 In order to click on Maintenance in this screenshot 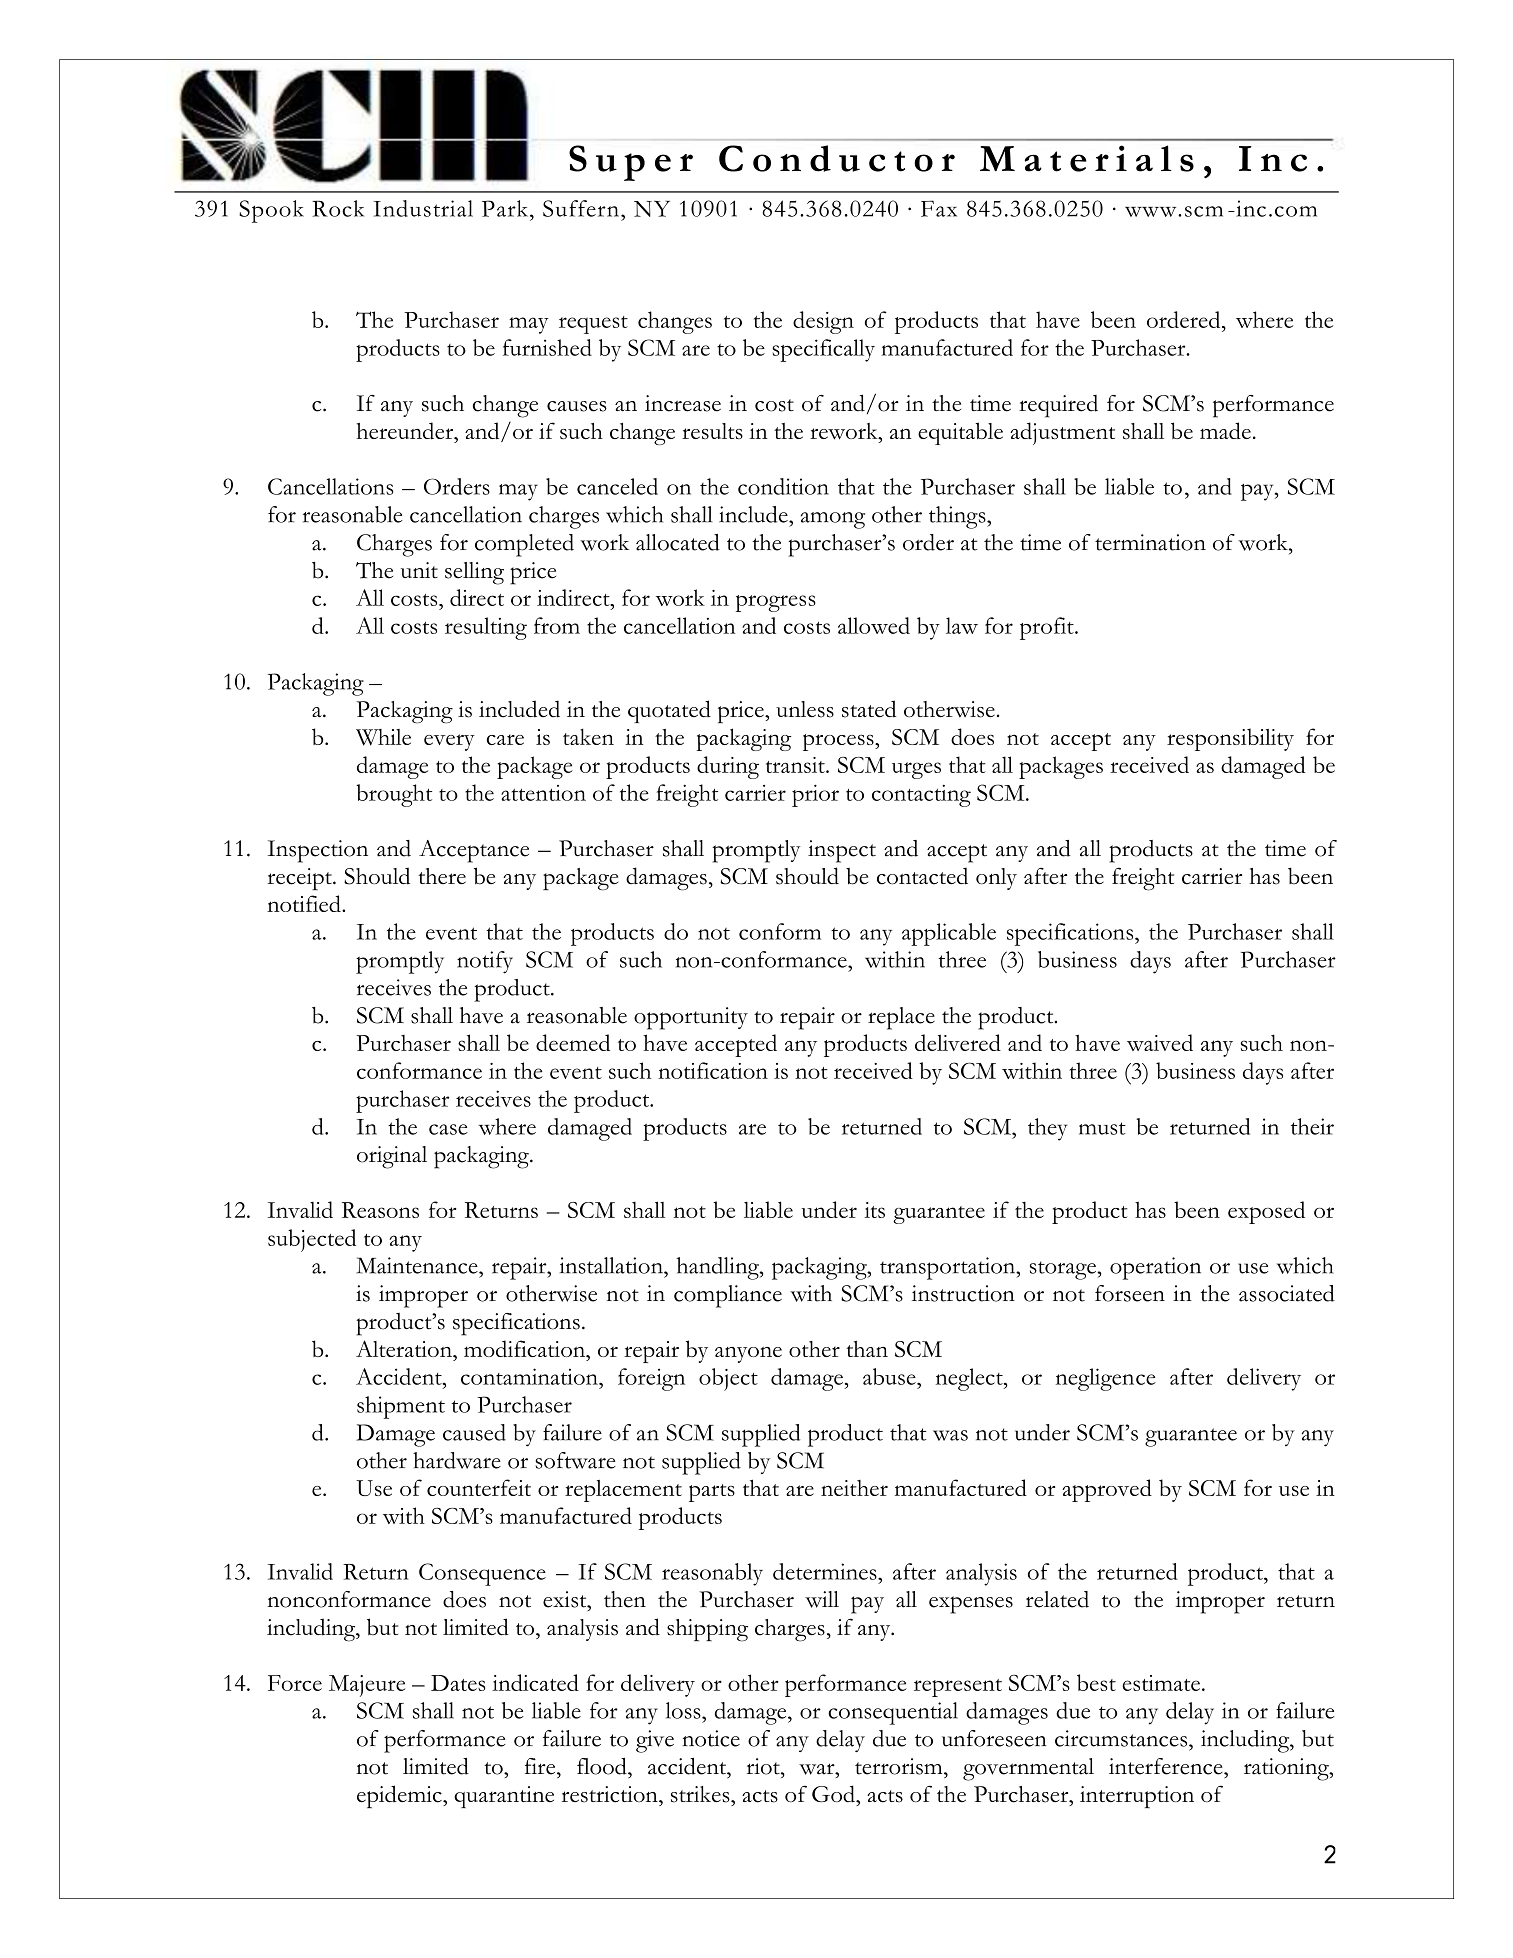, I will do `click(418, 1265)`.
